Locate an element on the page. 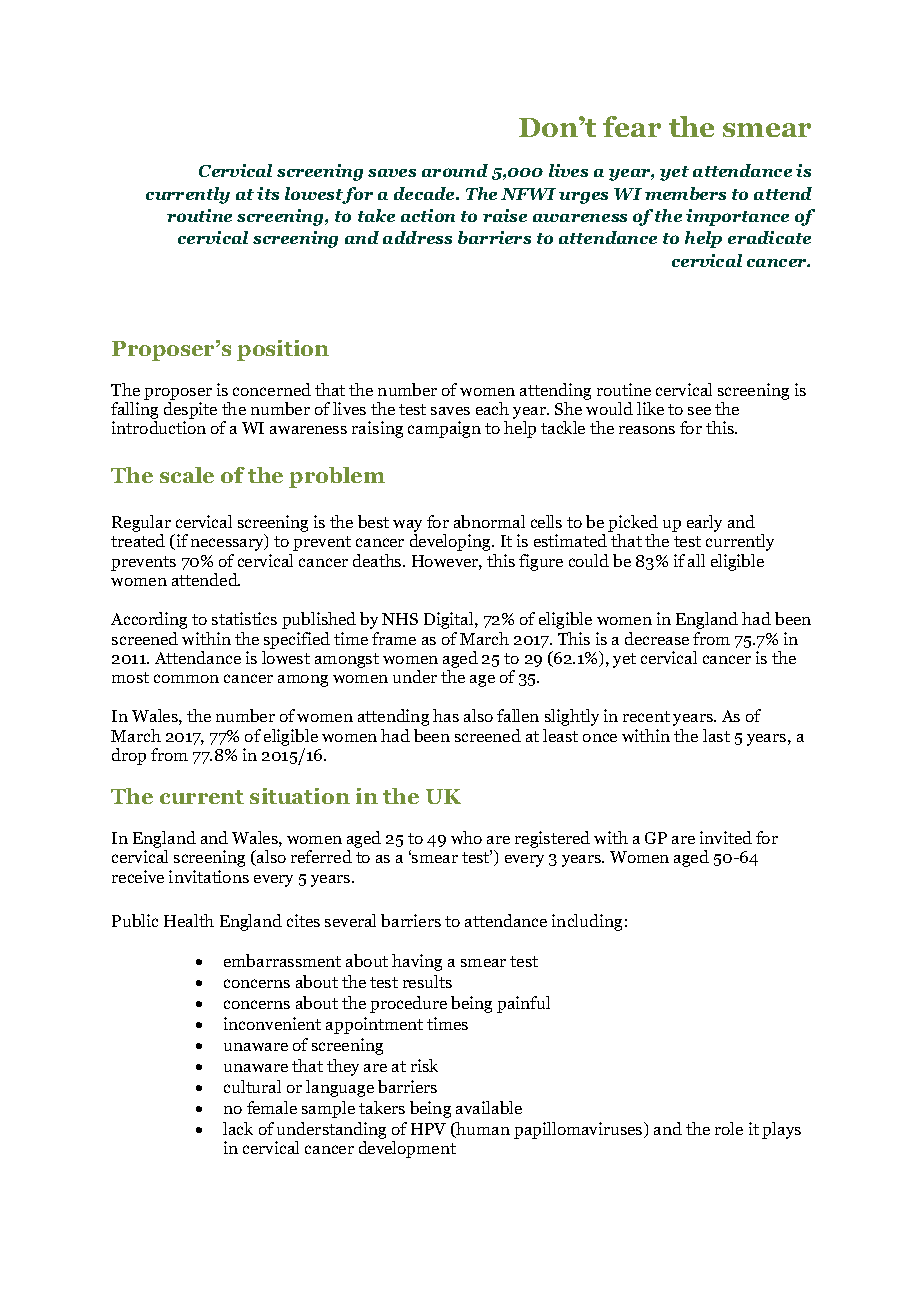 This page has height=1308, width=924. role is located at coordinates (729, 1128).
